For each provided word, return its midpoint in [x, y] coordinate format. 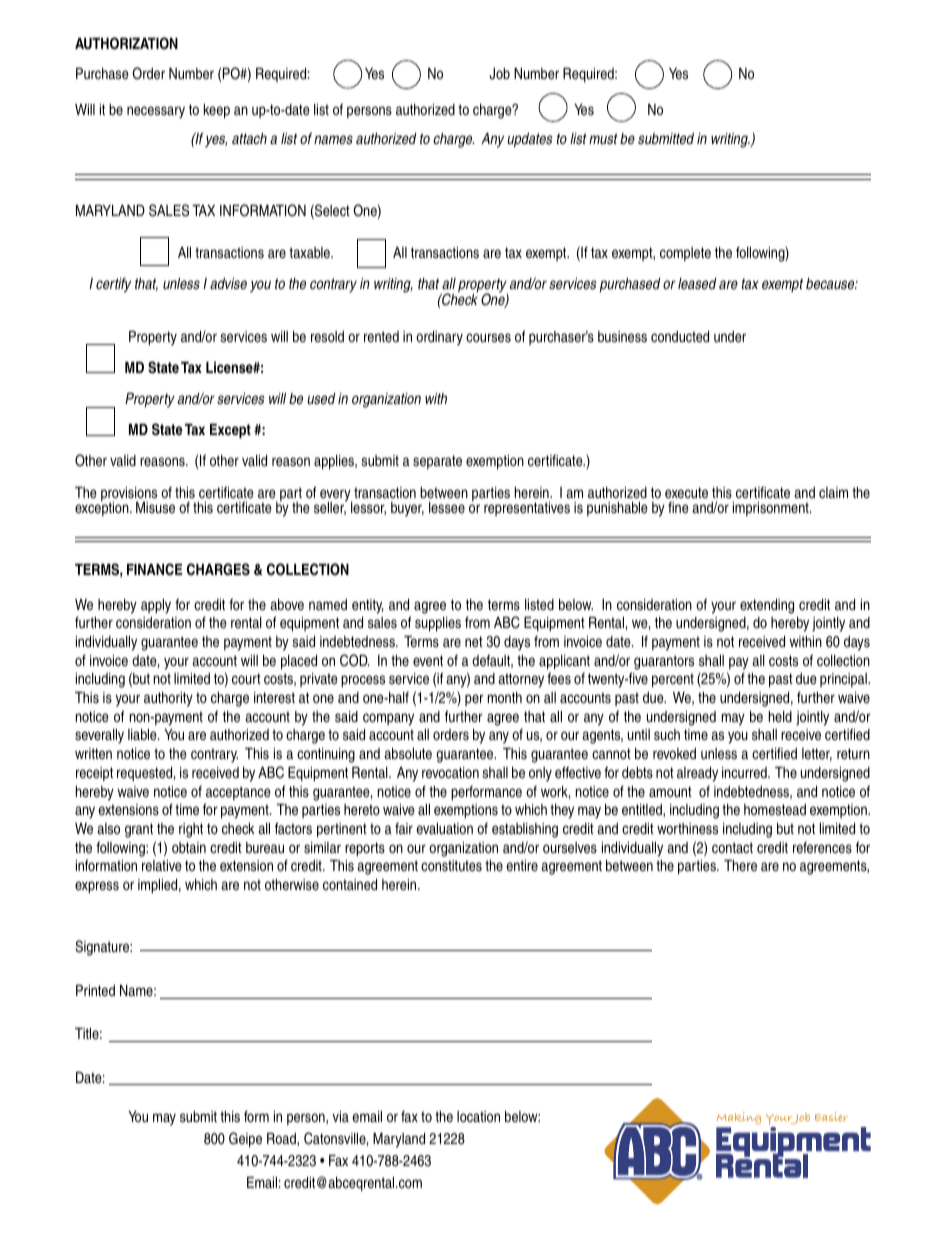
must [603, 138]
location [478, 1116]
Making [738, 1120]
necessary [156, 112]
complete [685, 254]
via [340, 1116]
